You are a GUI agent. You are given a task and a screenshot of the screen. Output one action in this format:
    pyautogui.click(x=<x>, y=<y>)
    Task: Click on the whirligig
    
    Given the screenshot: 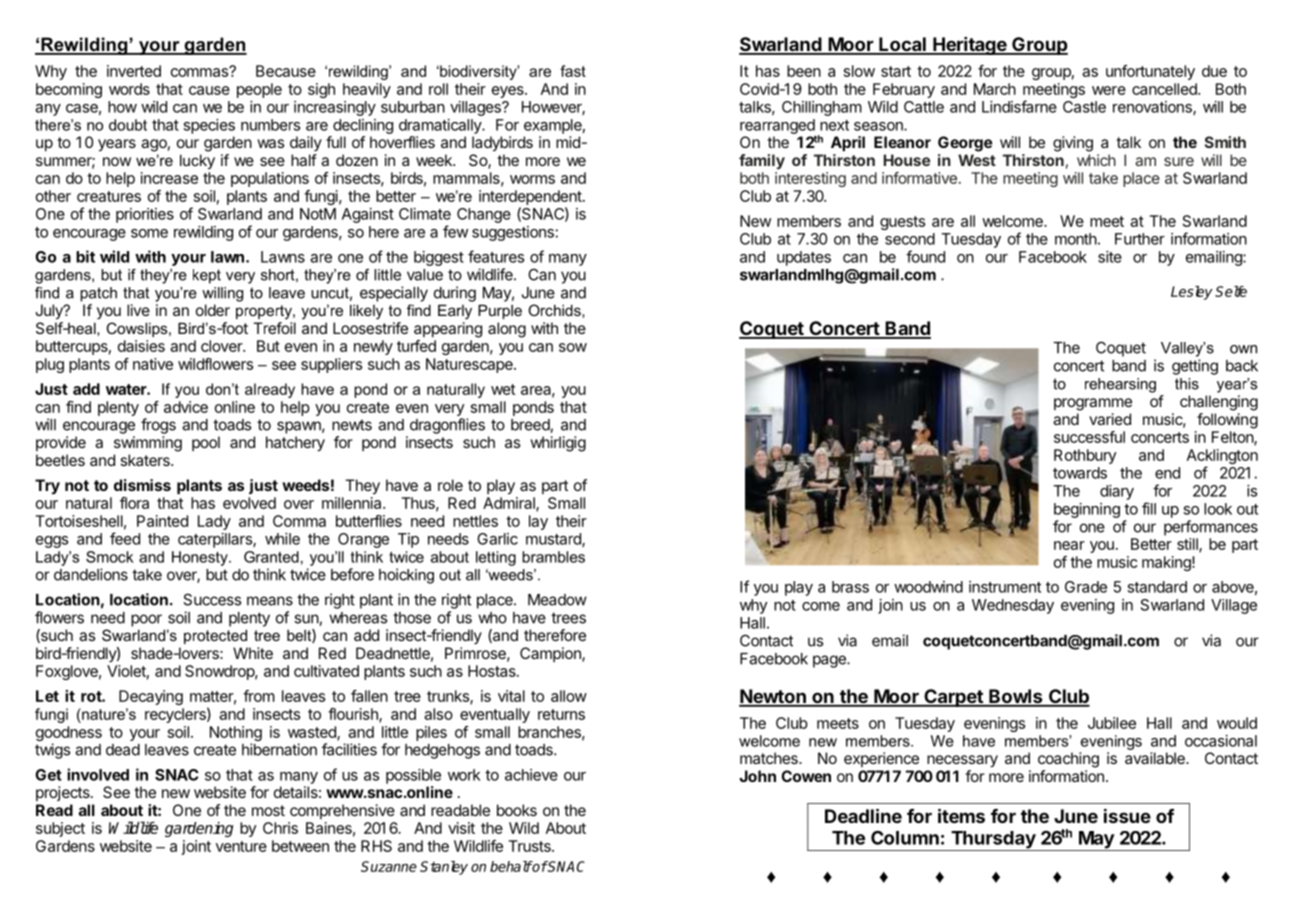 What is the action you would take?
    pyautogui.click(x=558, y=444)
